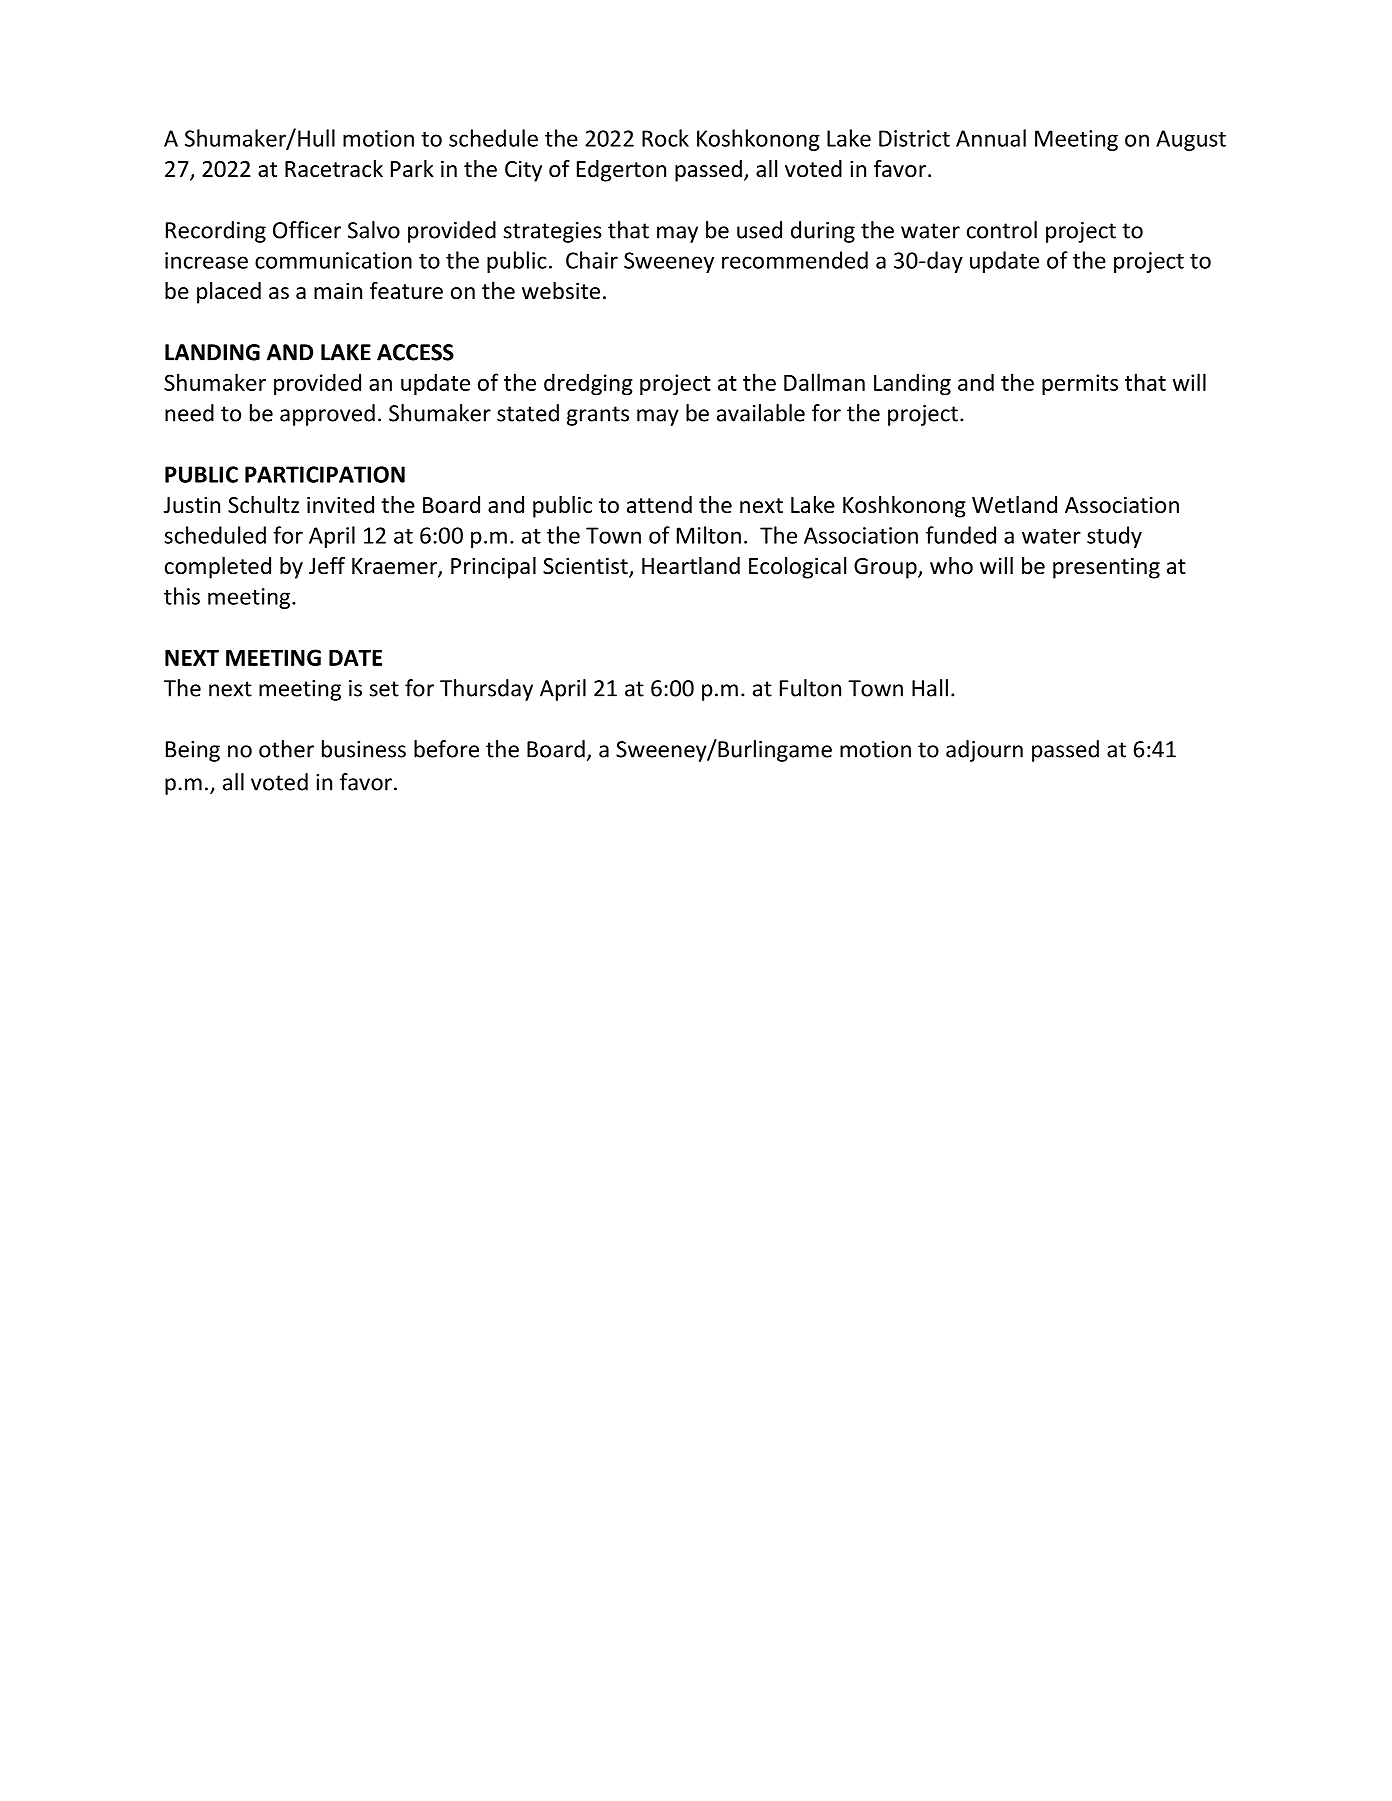 The height and width of the document is (1801, 1392). Describe the element at coordinates (810, 688) in the document. I see `Fulton` at that location.
